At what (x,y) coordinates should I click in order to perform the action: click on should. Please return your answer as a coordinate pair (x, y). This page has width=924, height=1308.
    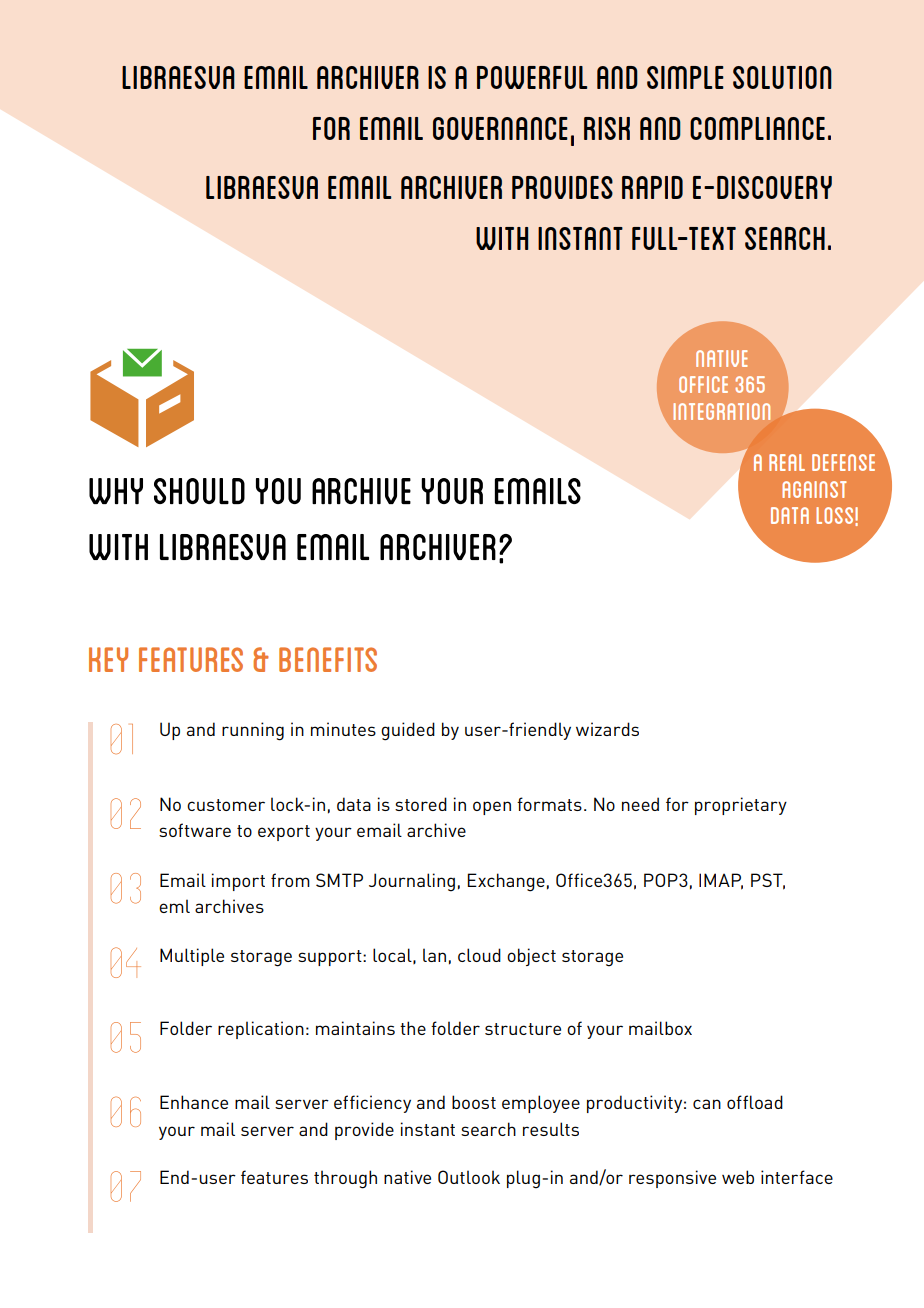
    Looking at the image, I should click on (199, 491).
